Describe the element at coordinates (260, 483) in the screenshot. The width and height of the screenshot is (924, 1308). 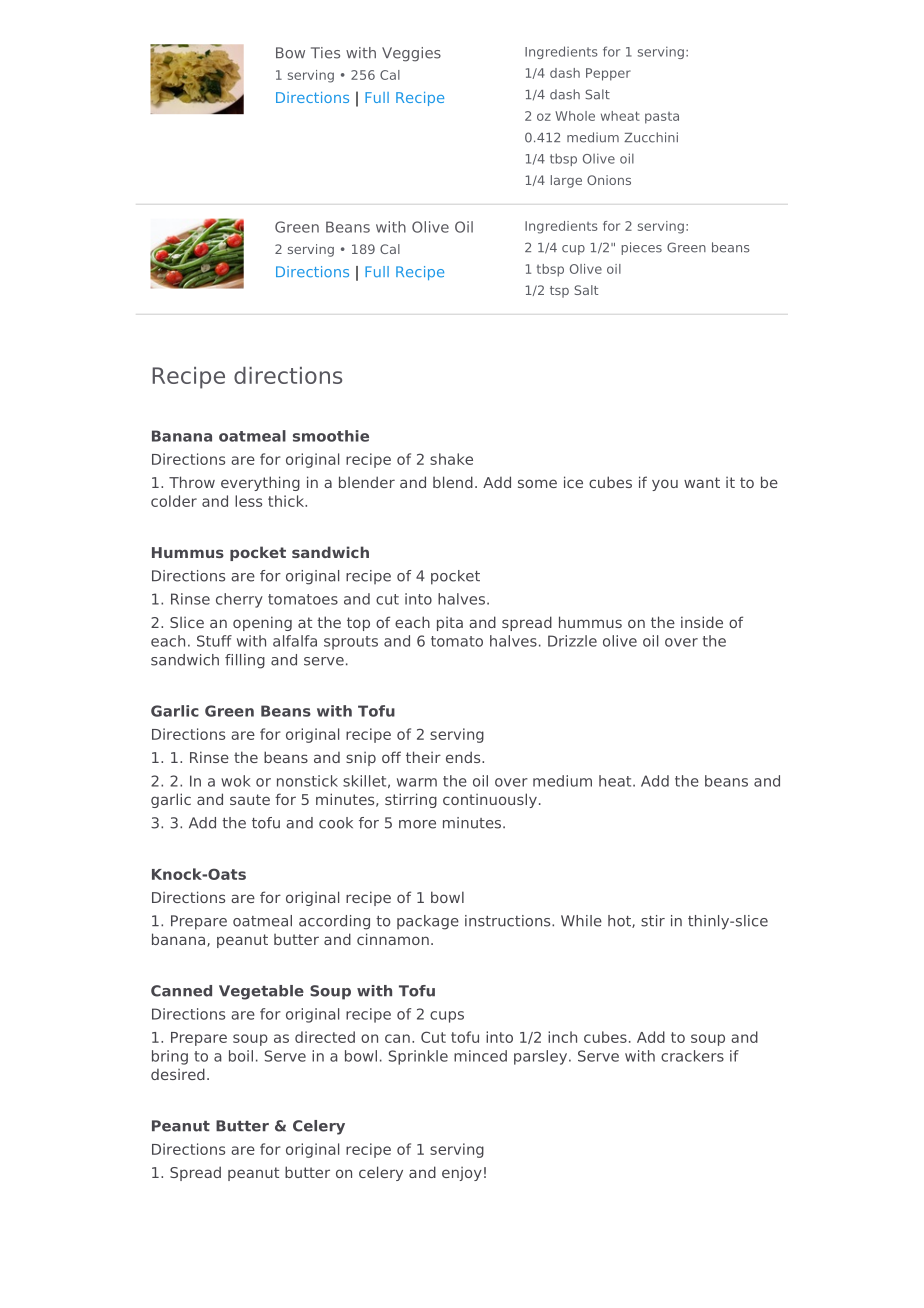
I see `everything` at that location.
